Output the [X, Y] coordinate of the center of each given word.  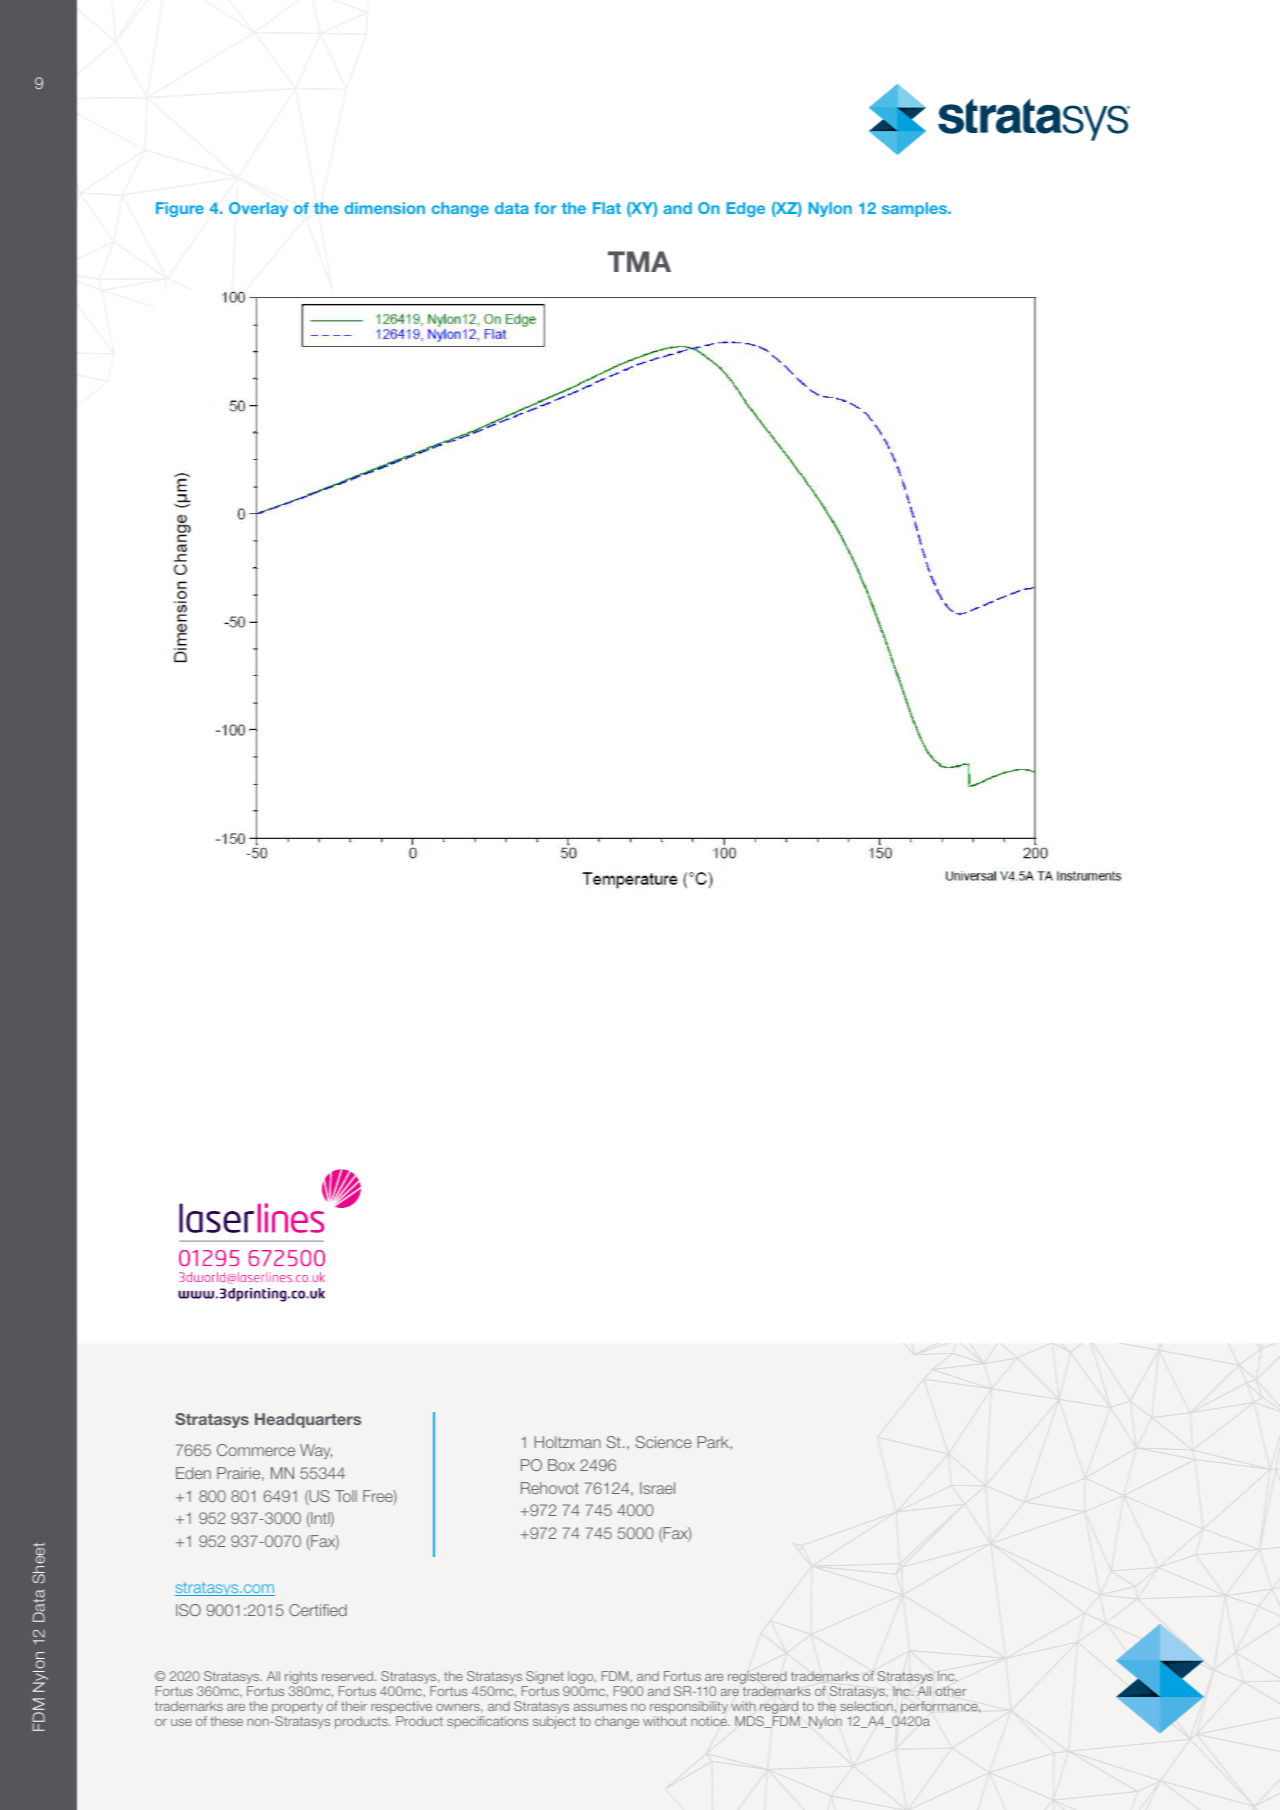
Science [664, 1442]
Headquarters [308, 1420]
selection [867, 1706]
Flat [607, 208]
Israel [657, 1488]
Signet [545, 1679]
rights [301, 1679]
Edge [746, 209]
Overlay [258, 209]
